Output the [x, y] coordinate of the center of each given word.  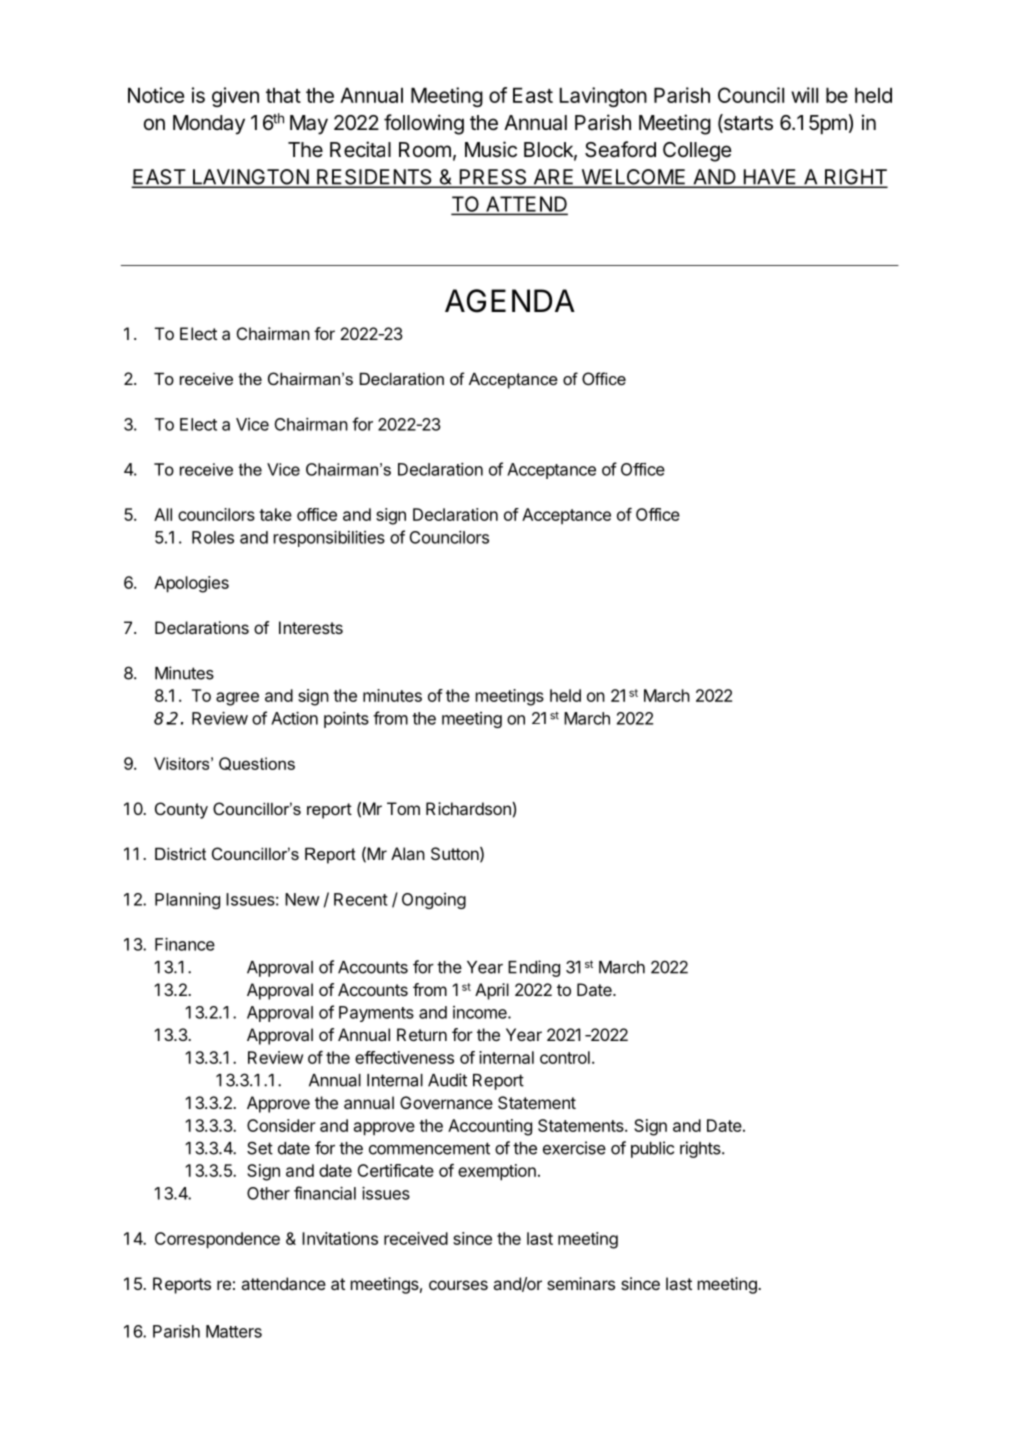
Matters [234, 1331]
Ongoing [434, 901]
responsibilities [329, 538]
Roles [213, 537]
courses [458, 1285]
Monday [209, 125]
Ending [534, 968]
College [697, 152]
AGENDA [510, 301]
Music [491, 149]
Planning [187, 901]
